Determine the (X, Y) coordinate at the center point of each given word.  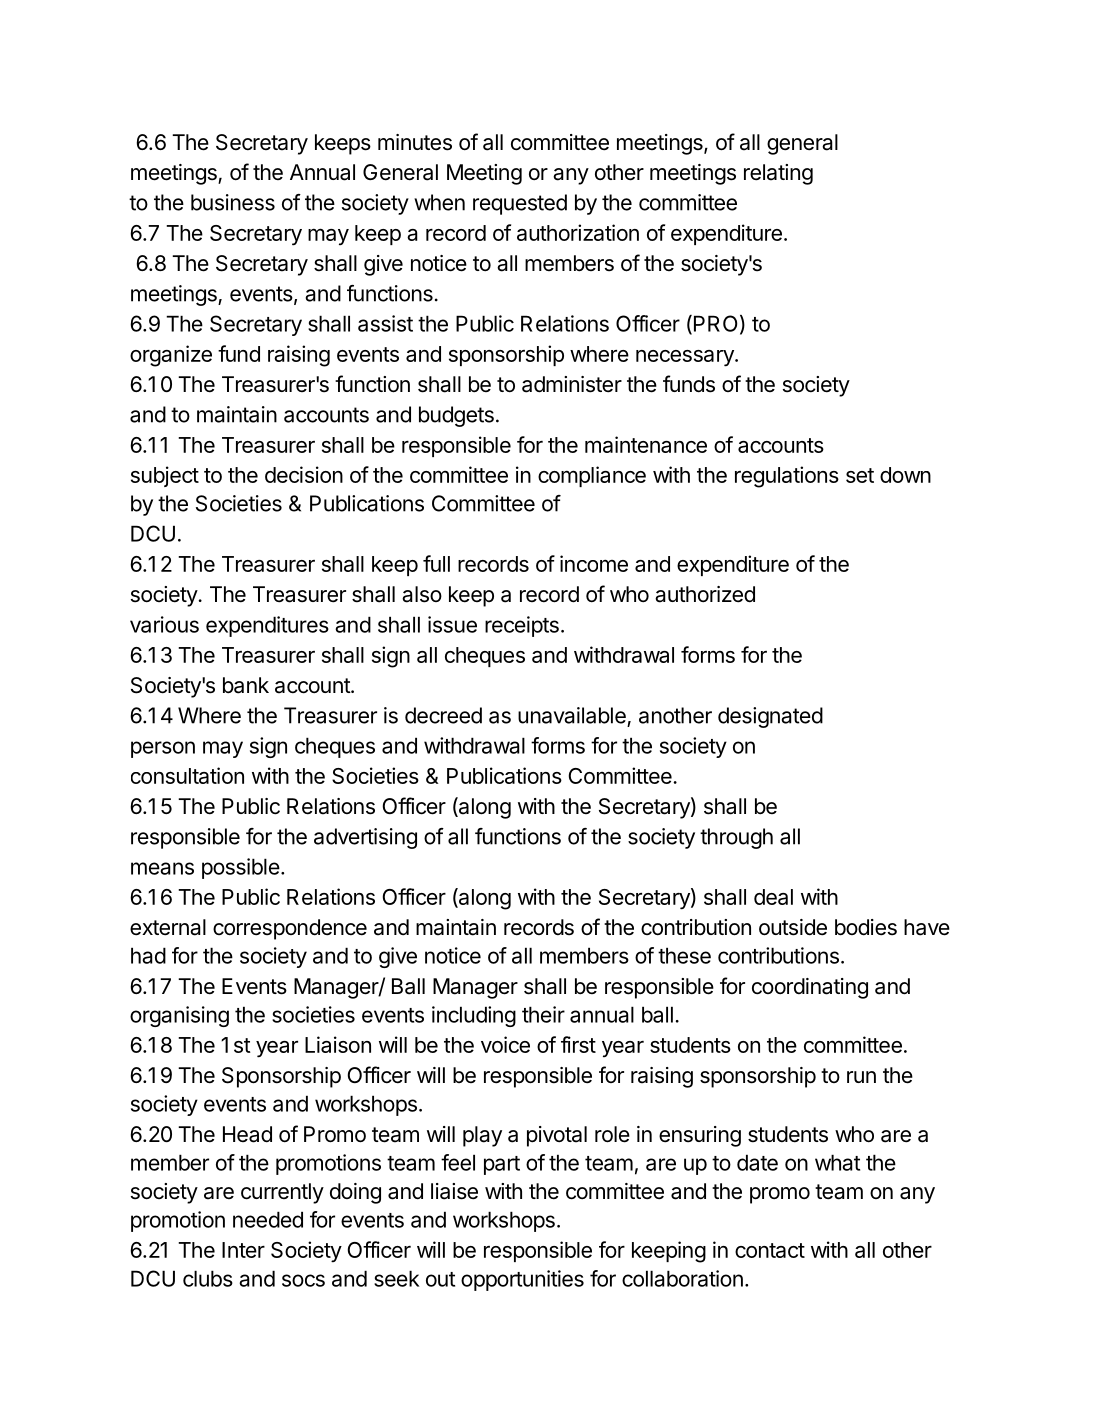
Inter (243, 1250)
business (233, 202)
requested (520, 204)
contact (770, 1250)
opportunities (522, 1280)
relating (778, 174)
